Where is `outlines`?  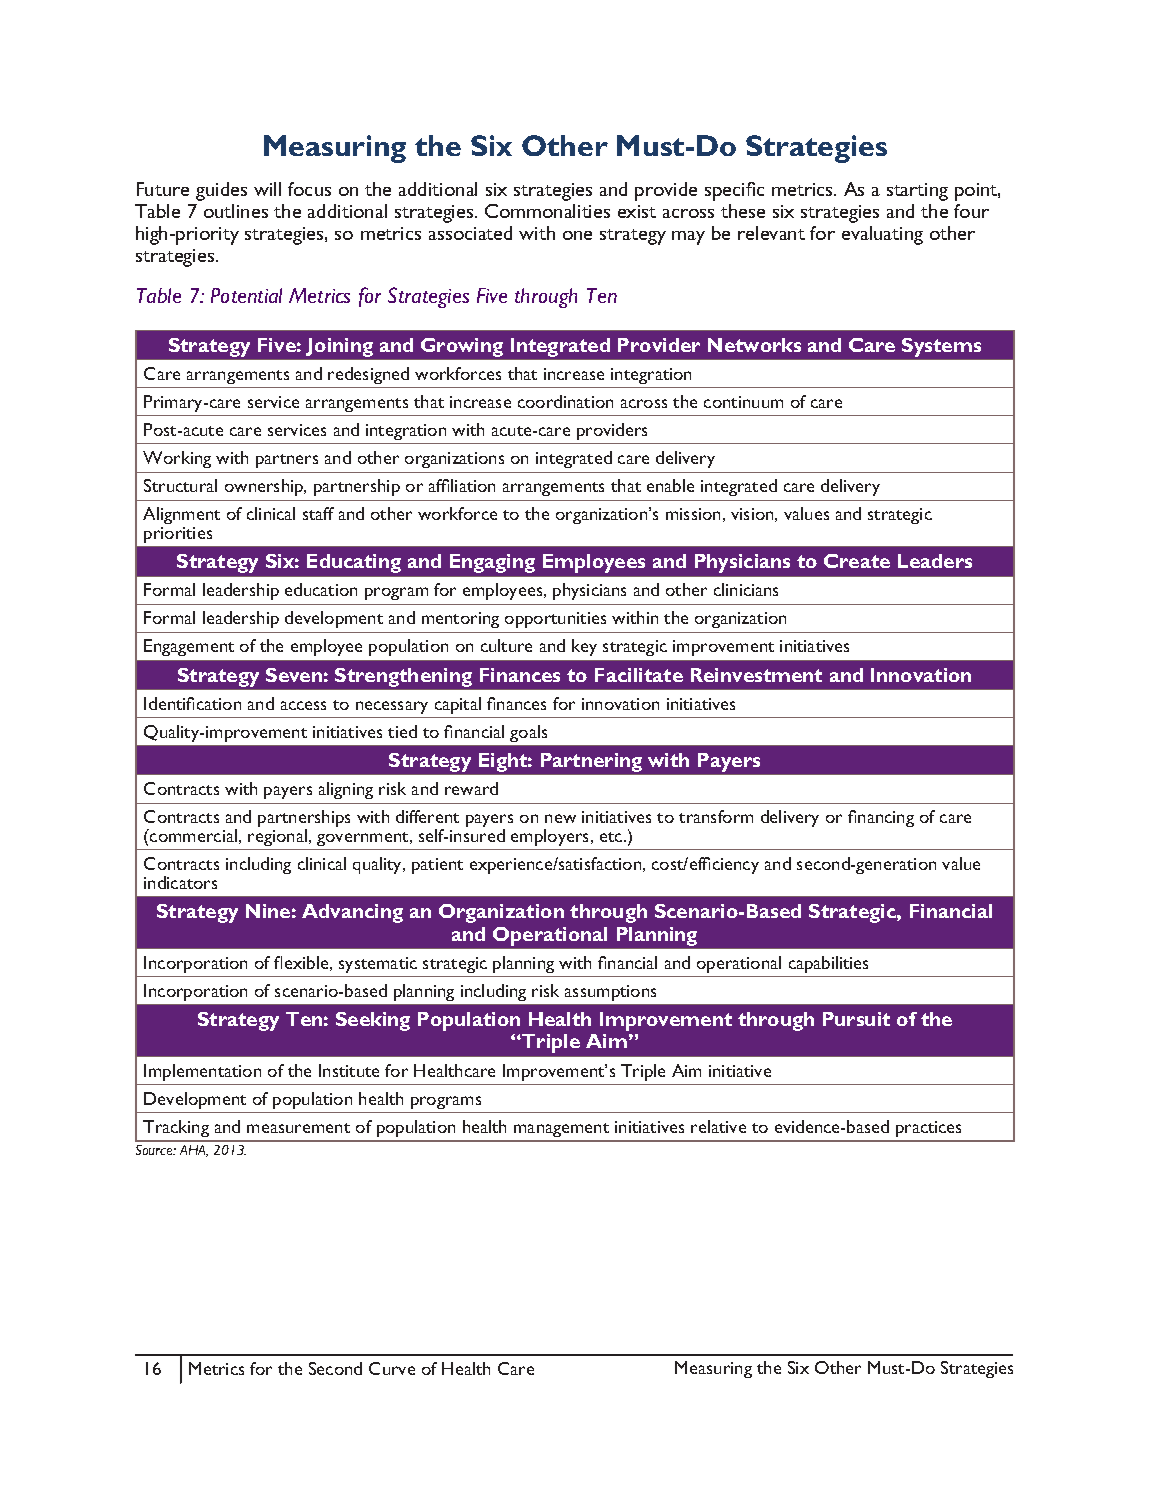
outlines is located at coordinates (236, 211).
